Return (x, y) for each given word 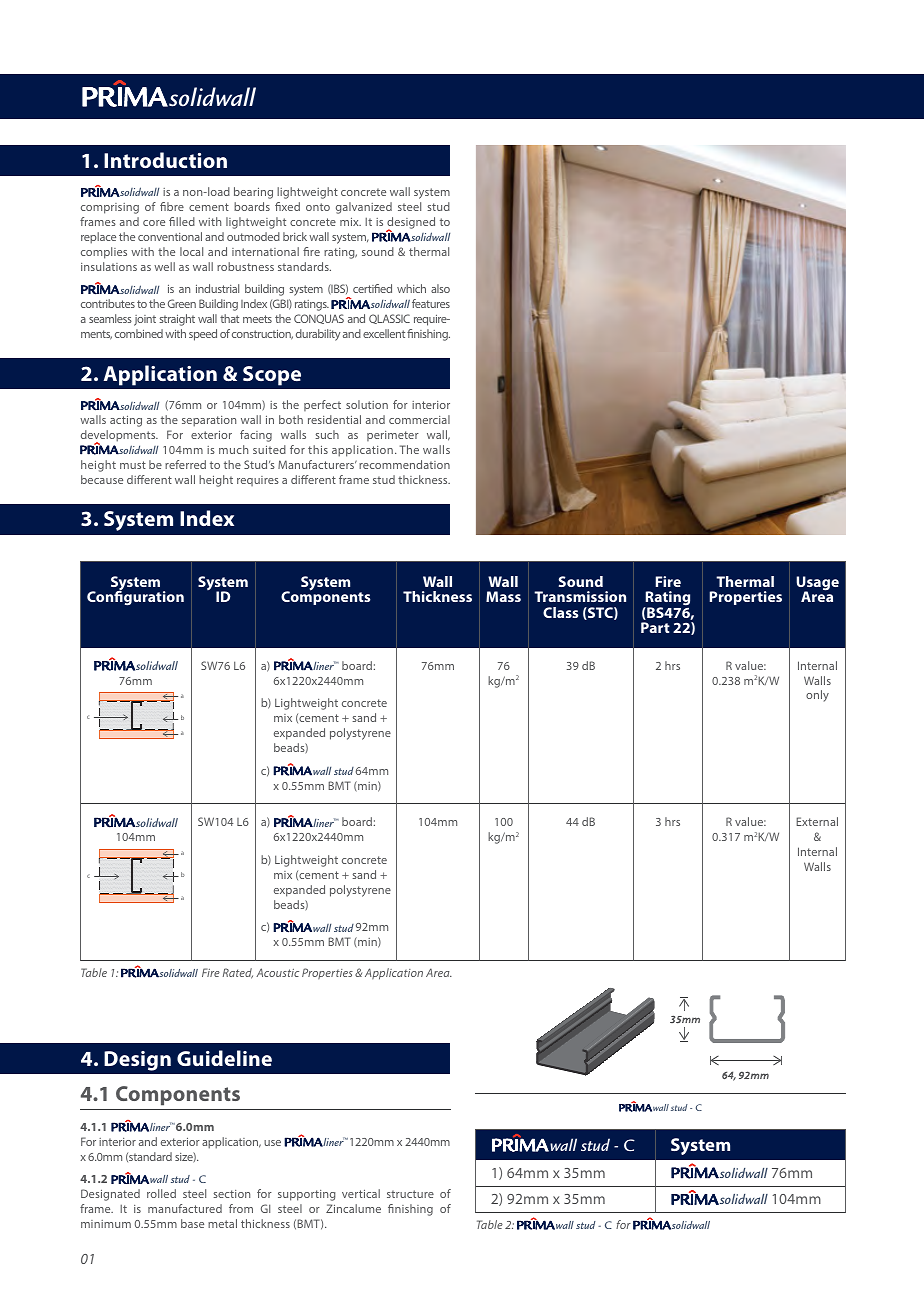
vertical (361, 1193)
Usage (817, 584)
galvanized (364, 208)
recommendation (404, 464)
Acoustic (277, 972)
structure (410, 1194)
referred (185, 464)
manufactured (185, 1208)
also (440, 288)
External (817, 821)
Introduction (165, 160)
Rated (238, 973)
